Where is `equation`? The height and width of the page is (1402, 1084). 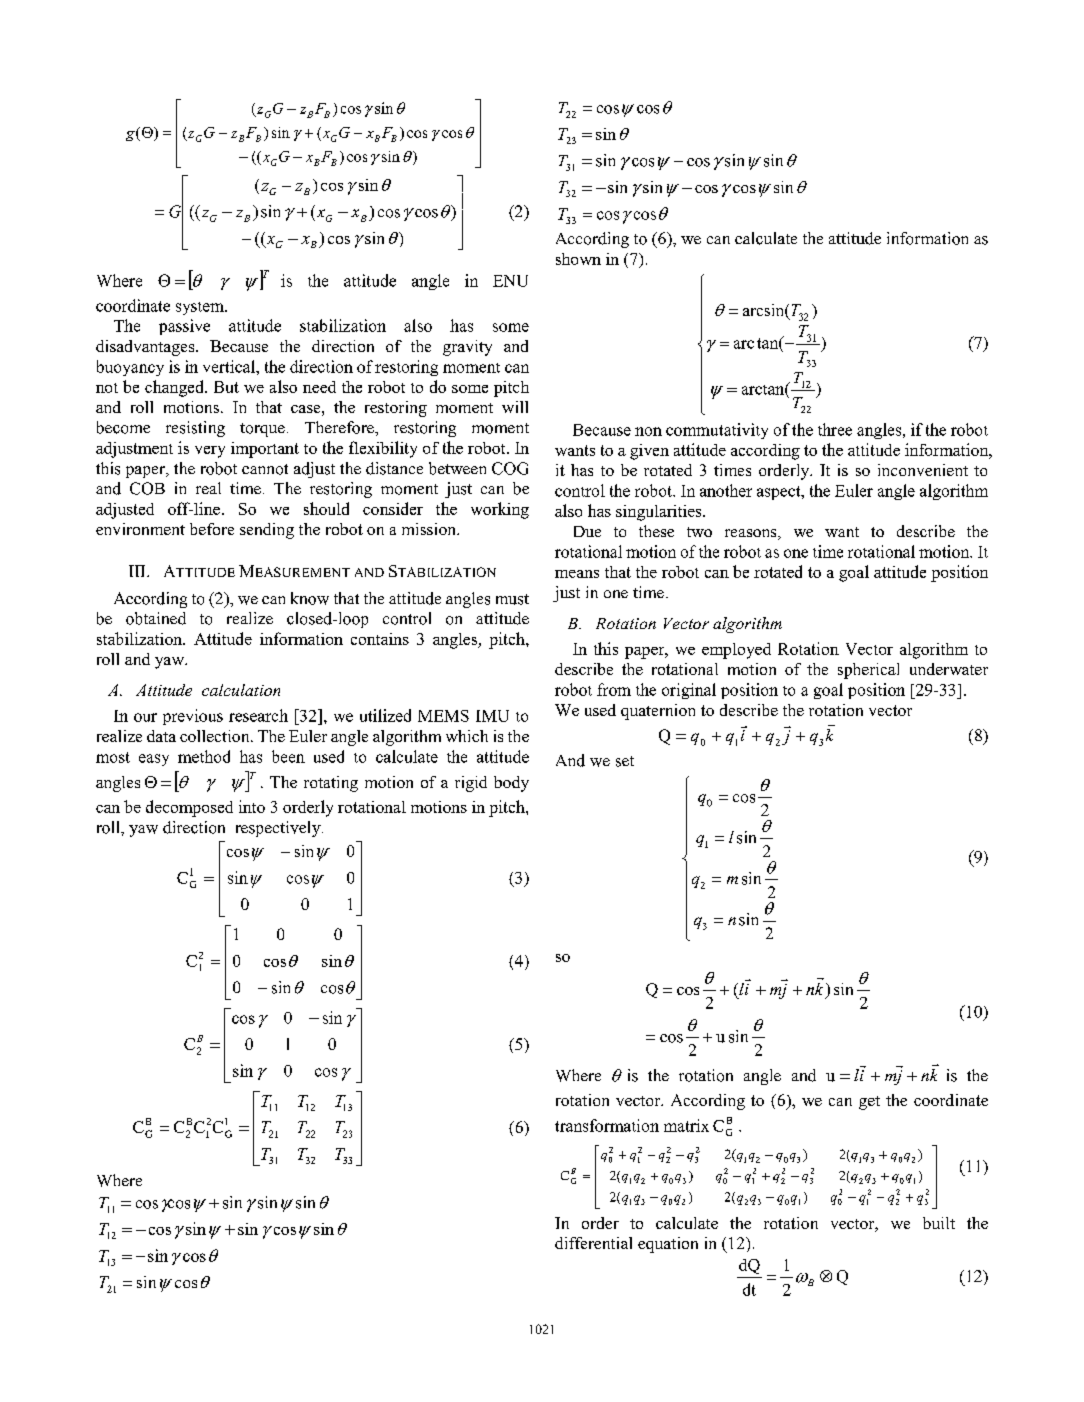 equation is located at coordinates (668, 1245).
